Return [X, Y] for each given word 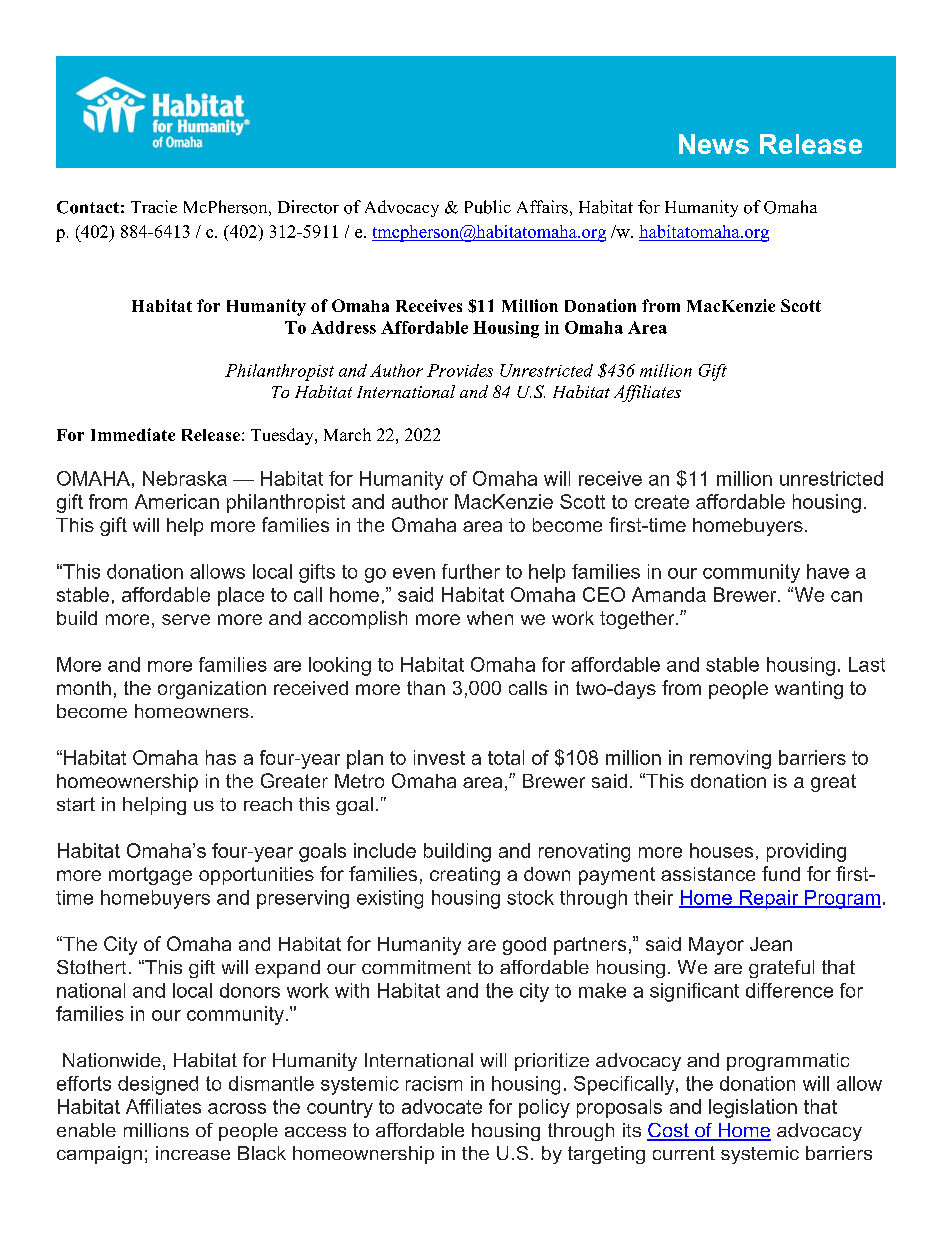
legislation [753, 1108]
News [714, 144]
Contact [88, 207]
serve [186, 619]
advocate [442, 1106]
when [490, 618]
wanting [809, 690]
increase [193, 1153]
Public [488, 207]
